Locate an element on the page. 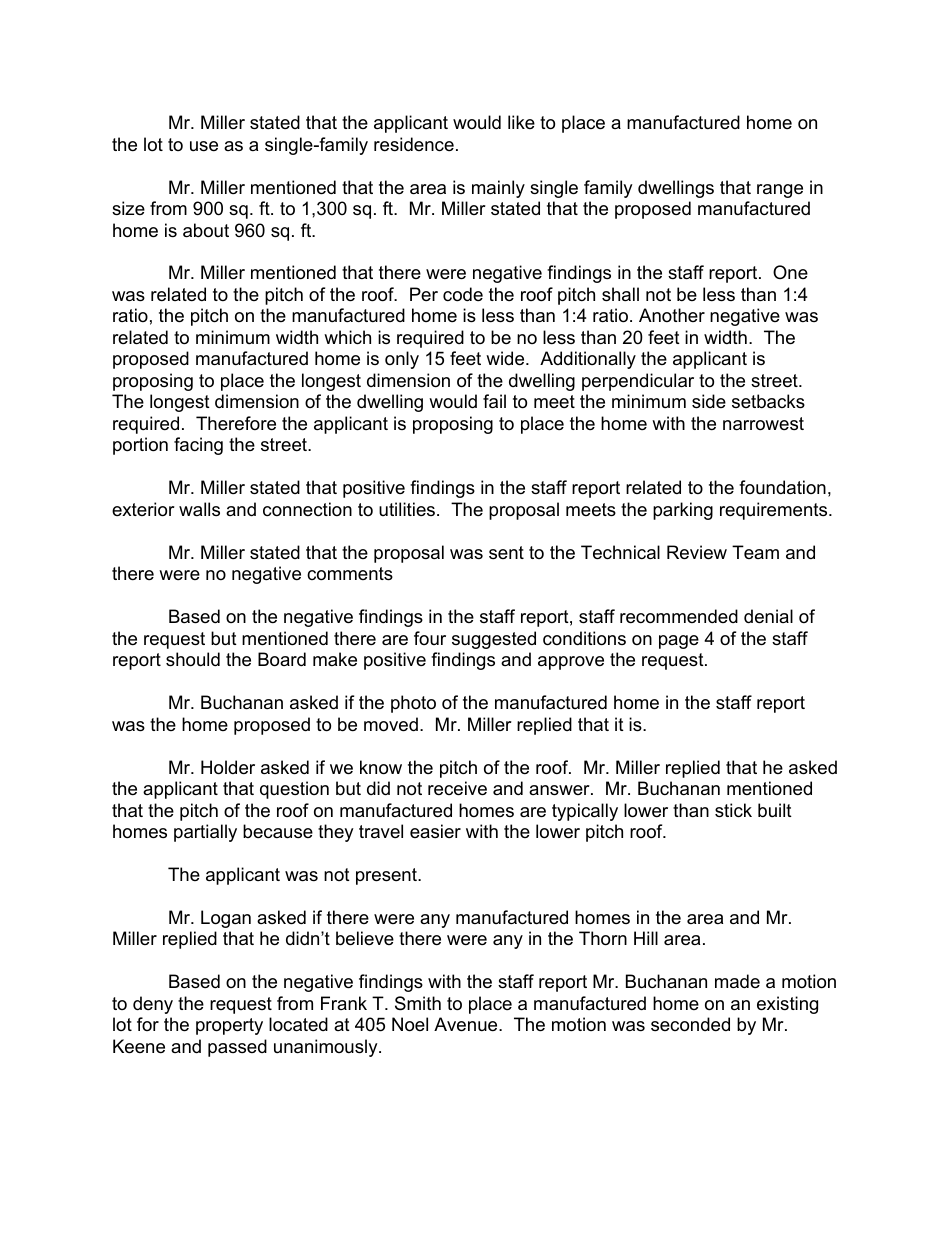 This document has width=952, height=1233. stick is located at coordinates (733, 810).
